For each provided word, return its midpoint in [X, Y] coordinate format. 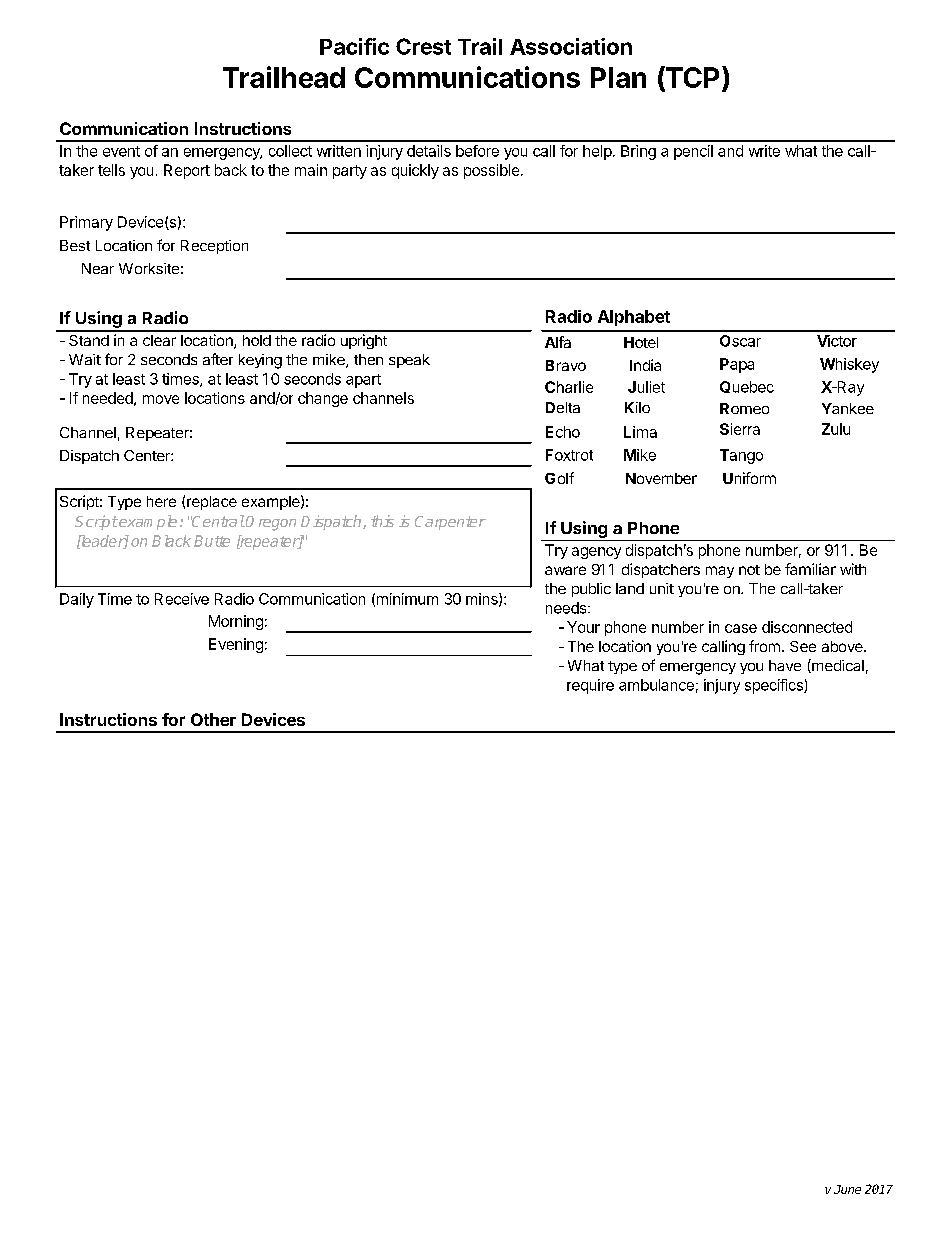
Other [213, 719]
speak [409, 361]
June [847, 1189]
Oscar [740, 341]
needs [567, 608]
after [218, 359]
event [121, 151]
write [764, 151]
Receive [182, 599]
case [741, 628]
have [785, 665]
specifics [775, 686]
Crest [423, 46]
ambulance [656, 685]
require [590, 686]
